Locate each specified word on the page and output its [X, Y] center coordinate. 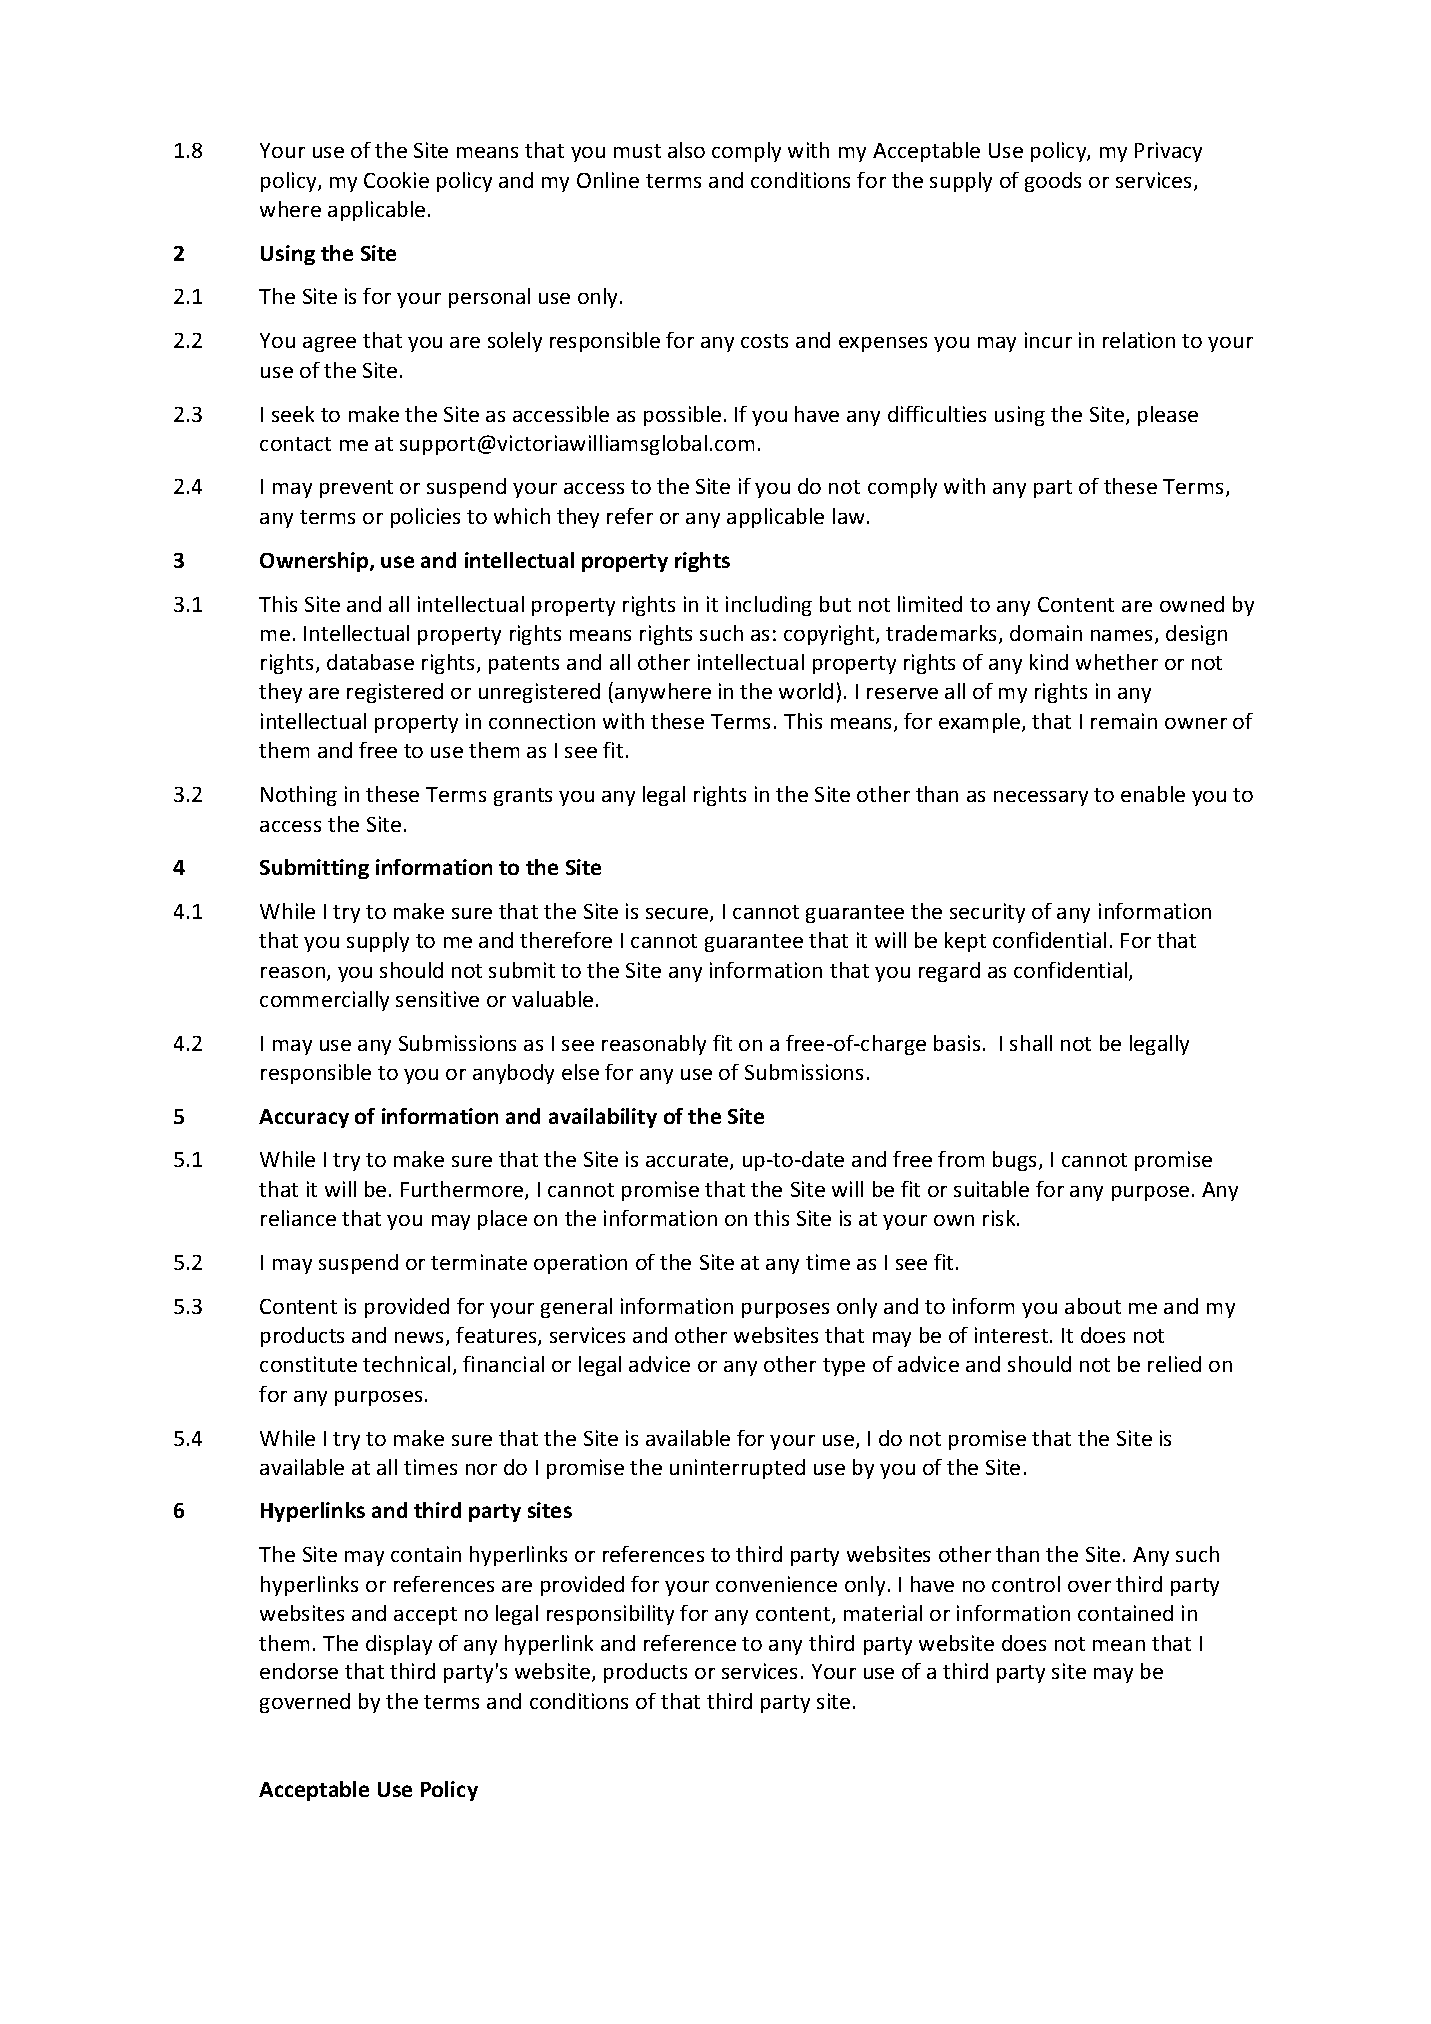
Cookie [396, 180]
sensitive [437, 999]
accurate [688, 1161]
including [769, 606]
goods [1053, 182]
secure [678, 915]
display [399, 1645]
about [1093, 1306]
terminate [479, 1262]
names [1121, 635]
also [686, 150]
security [987, 913]
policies [425, 518]
